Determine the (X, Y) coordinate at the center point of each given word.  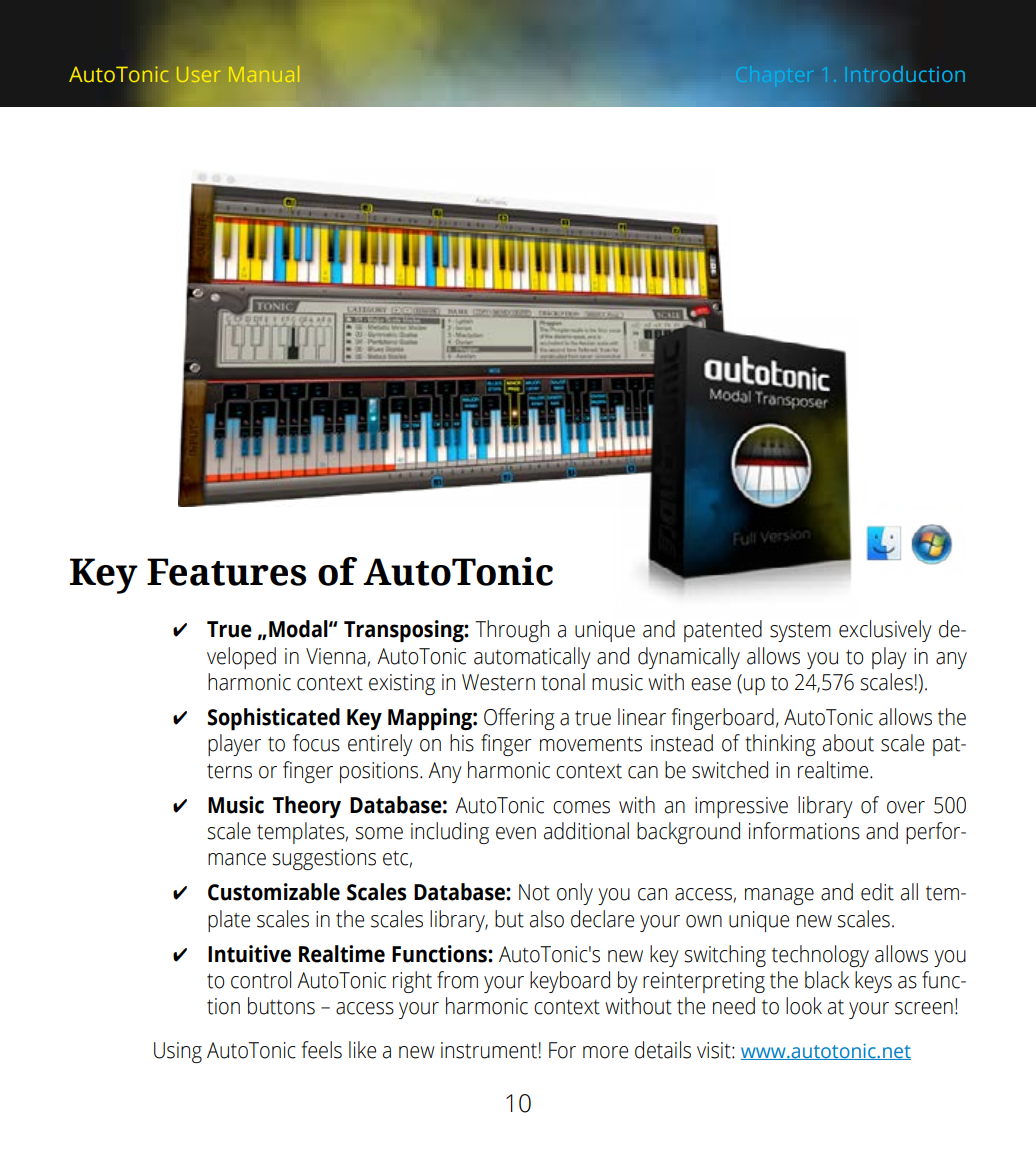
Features (226, 572)
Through (512, 631)
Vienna (336, 656)
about (848, 743)
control (261, 980)
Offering (519, 719)
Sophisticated (273, 719)
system (800, 632)
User (199, 74)
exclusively (885, 631)
